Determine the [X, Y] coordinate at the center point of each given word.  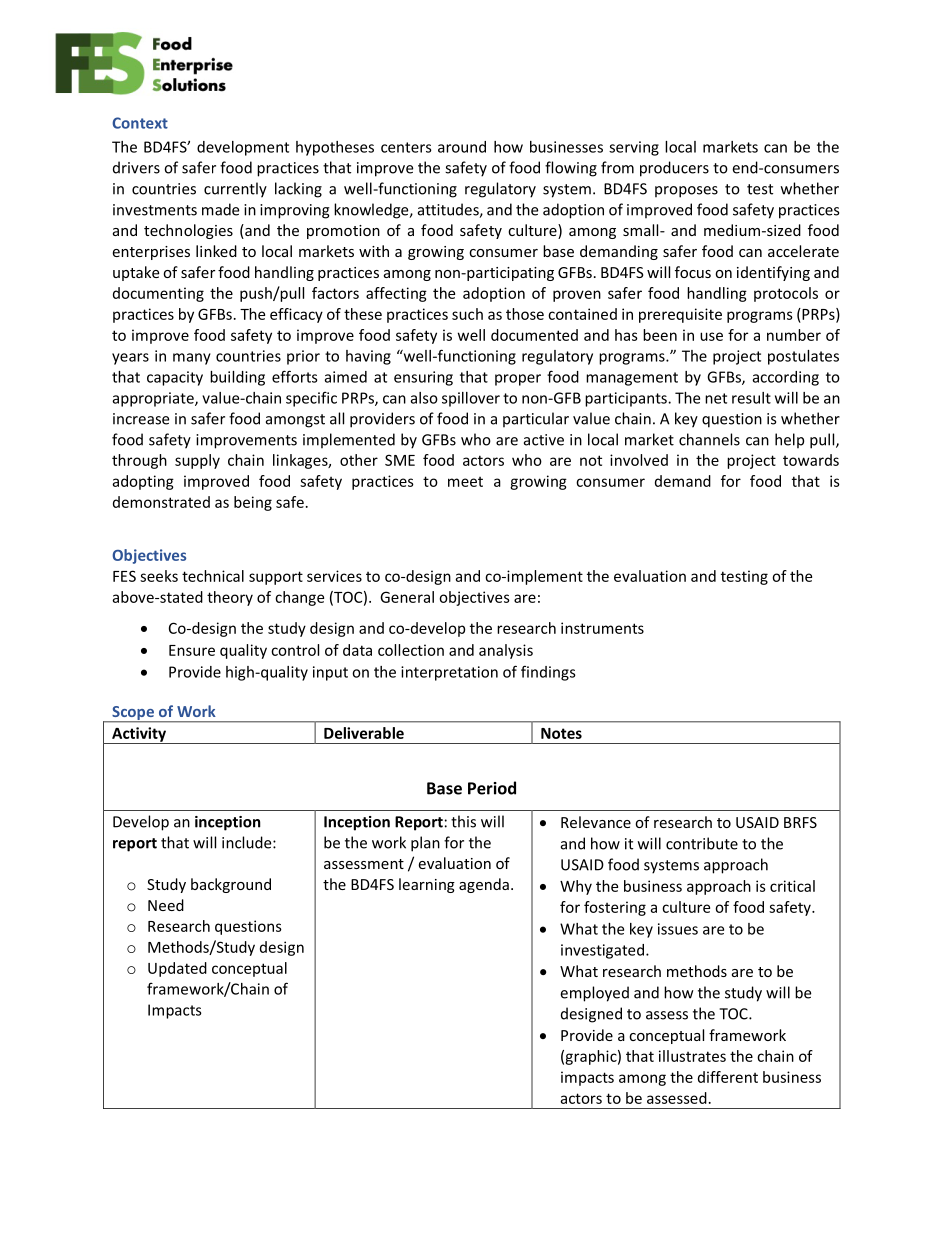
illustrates [692, 1056]
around [462, 147]
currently [235, 190]
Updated [177, 969]
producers [674, 169]
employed [594, 994]
